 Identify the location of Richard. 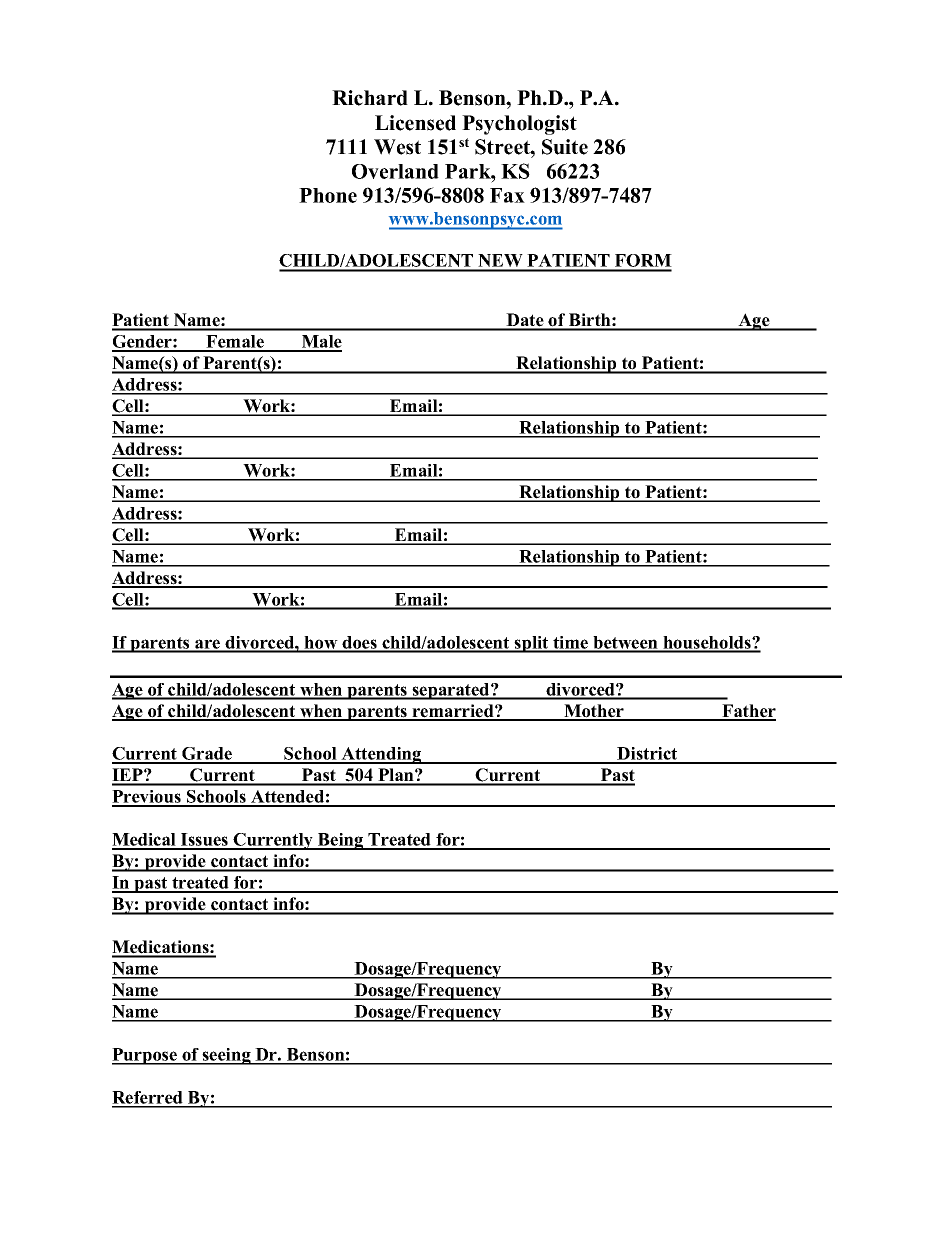
(370, 98).
